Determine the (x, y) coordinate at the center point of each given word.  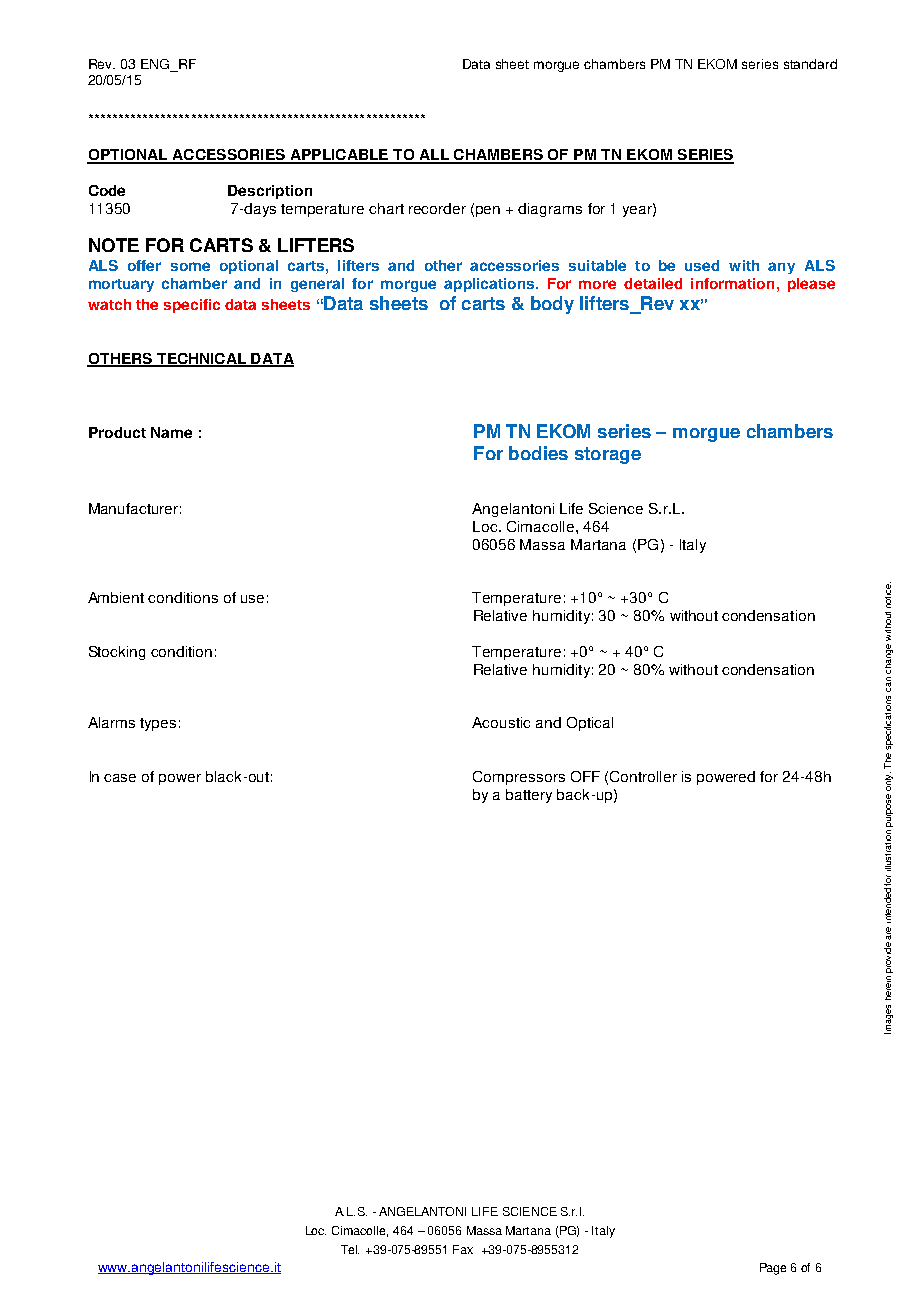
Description (270, 192)
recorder (437, 208)
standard (810, 64)
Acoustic (501, 722)
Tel (350, 1249)
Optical (590, 724)
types (158, 724)
